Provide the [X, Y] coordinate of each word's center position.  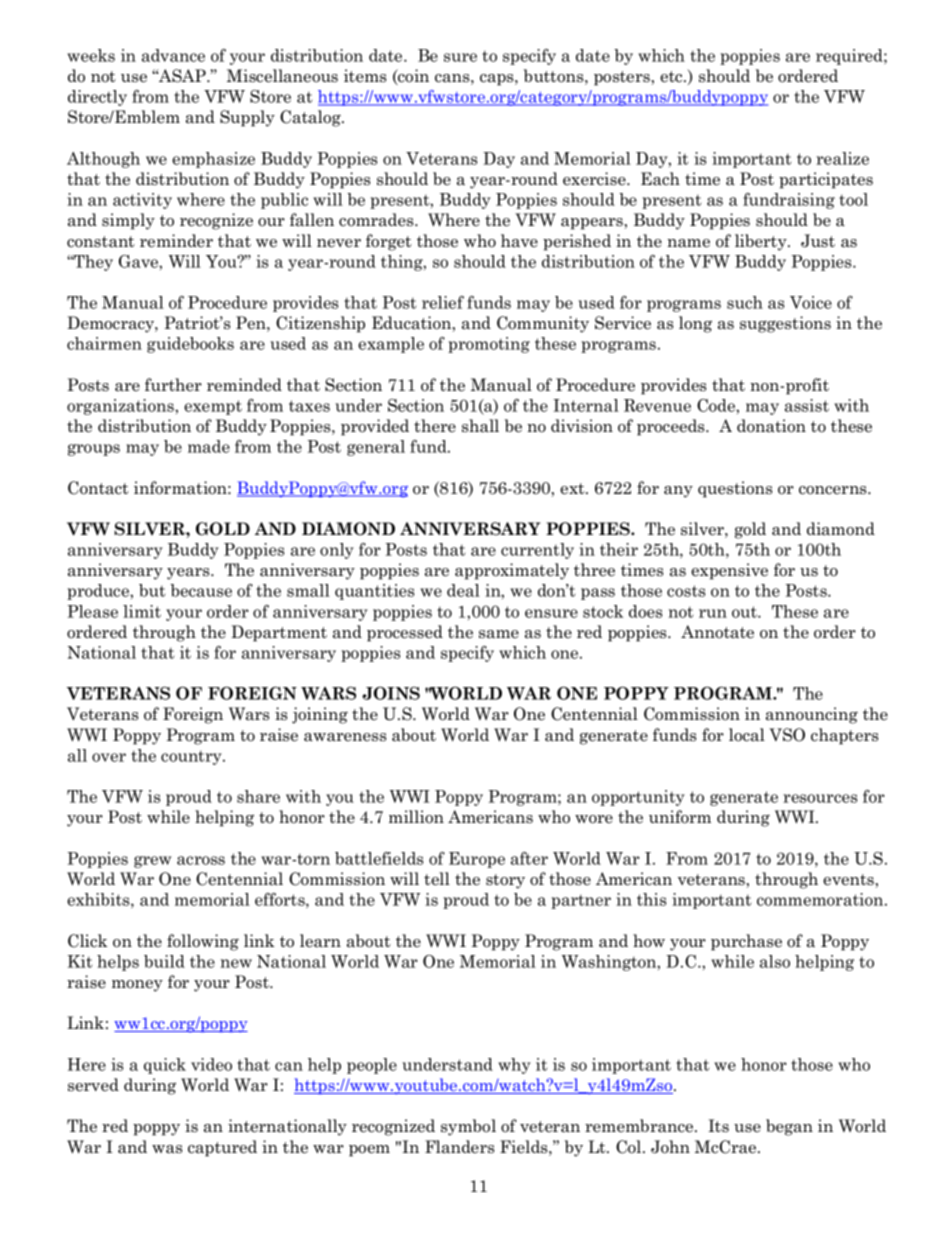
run [713, 613]
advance [173, 55]
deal [463, 590]
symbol [468, 1127]
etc [672, 77]
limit [142, 611]
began [789, 1127]
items [365, 76]
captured [222, 1148]
